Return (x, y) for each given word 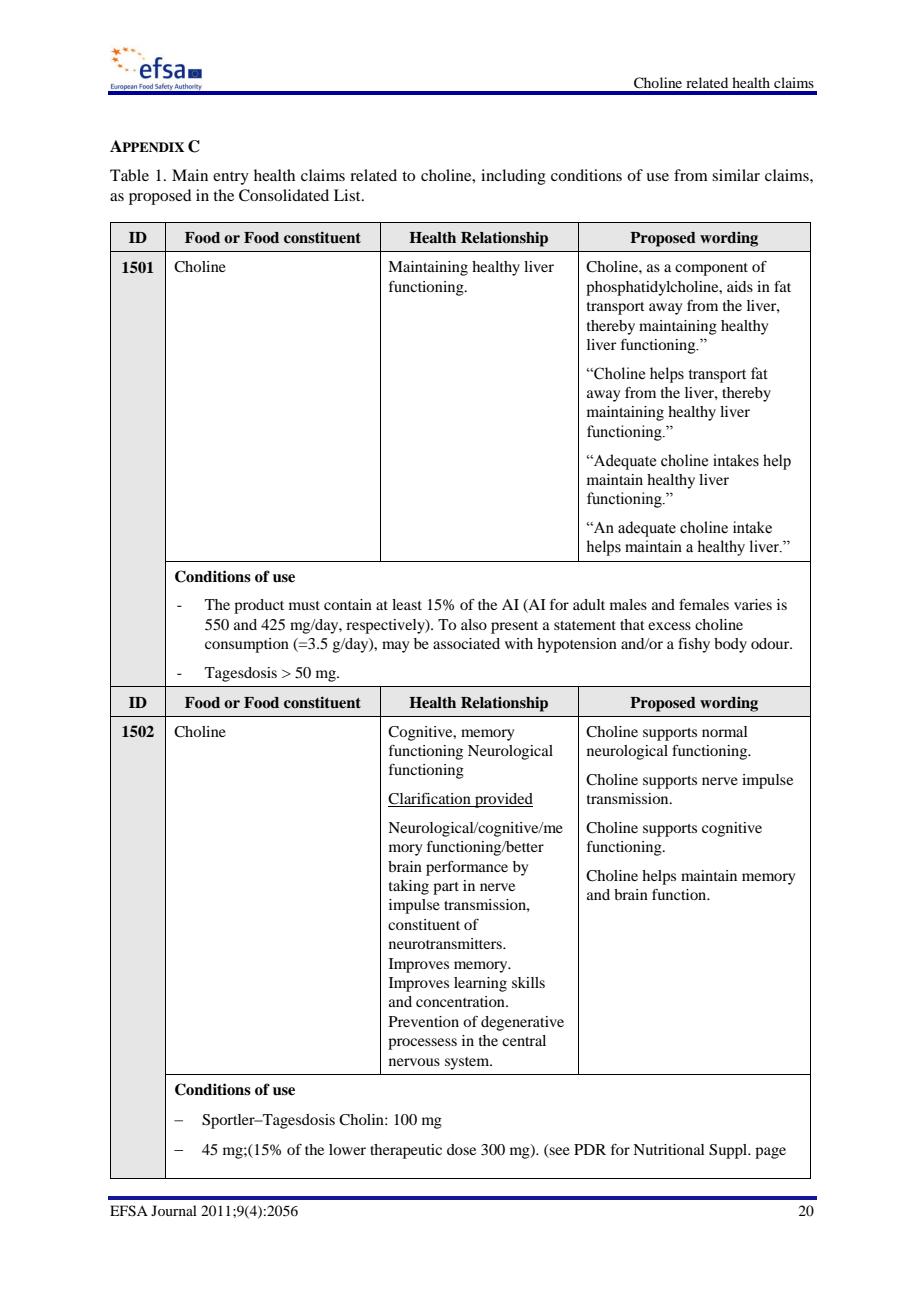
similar (736, 175)
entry (231, 178)
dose (461, 1149)
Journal (174, 1210)
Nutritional (669, 1149)
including (513, 177)
